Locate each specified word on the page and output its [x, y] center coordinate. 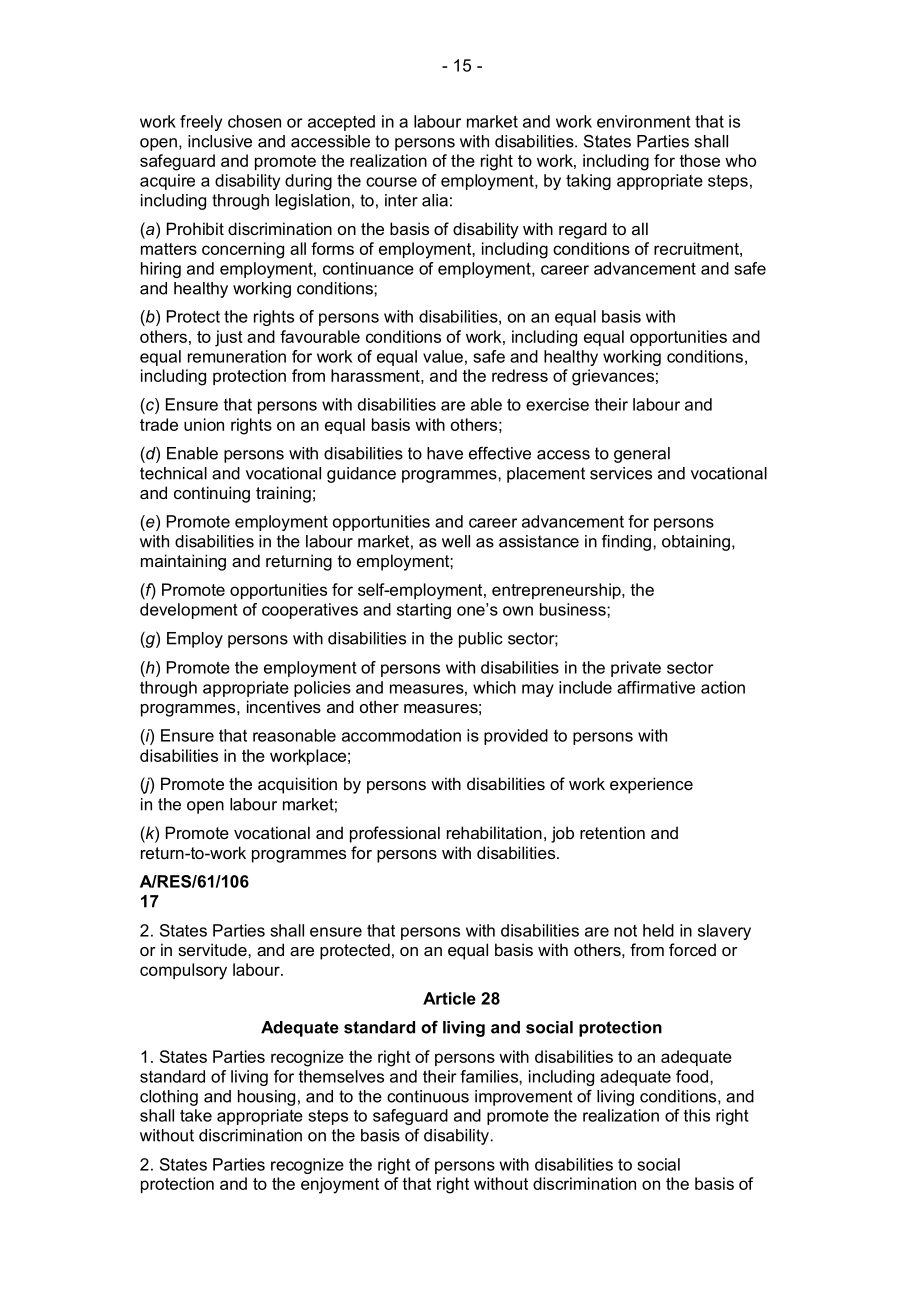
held [658, 930]
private [636, 669]
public [481, 640]
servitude [213, 949]
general [642, 455]
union [204, 424]
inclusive [220, 141]
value [443, 356]
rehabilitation [494, 832]
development [189, 611]
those [699, 160]
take [196, 1115]
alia [435, 200]
